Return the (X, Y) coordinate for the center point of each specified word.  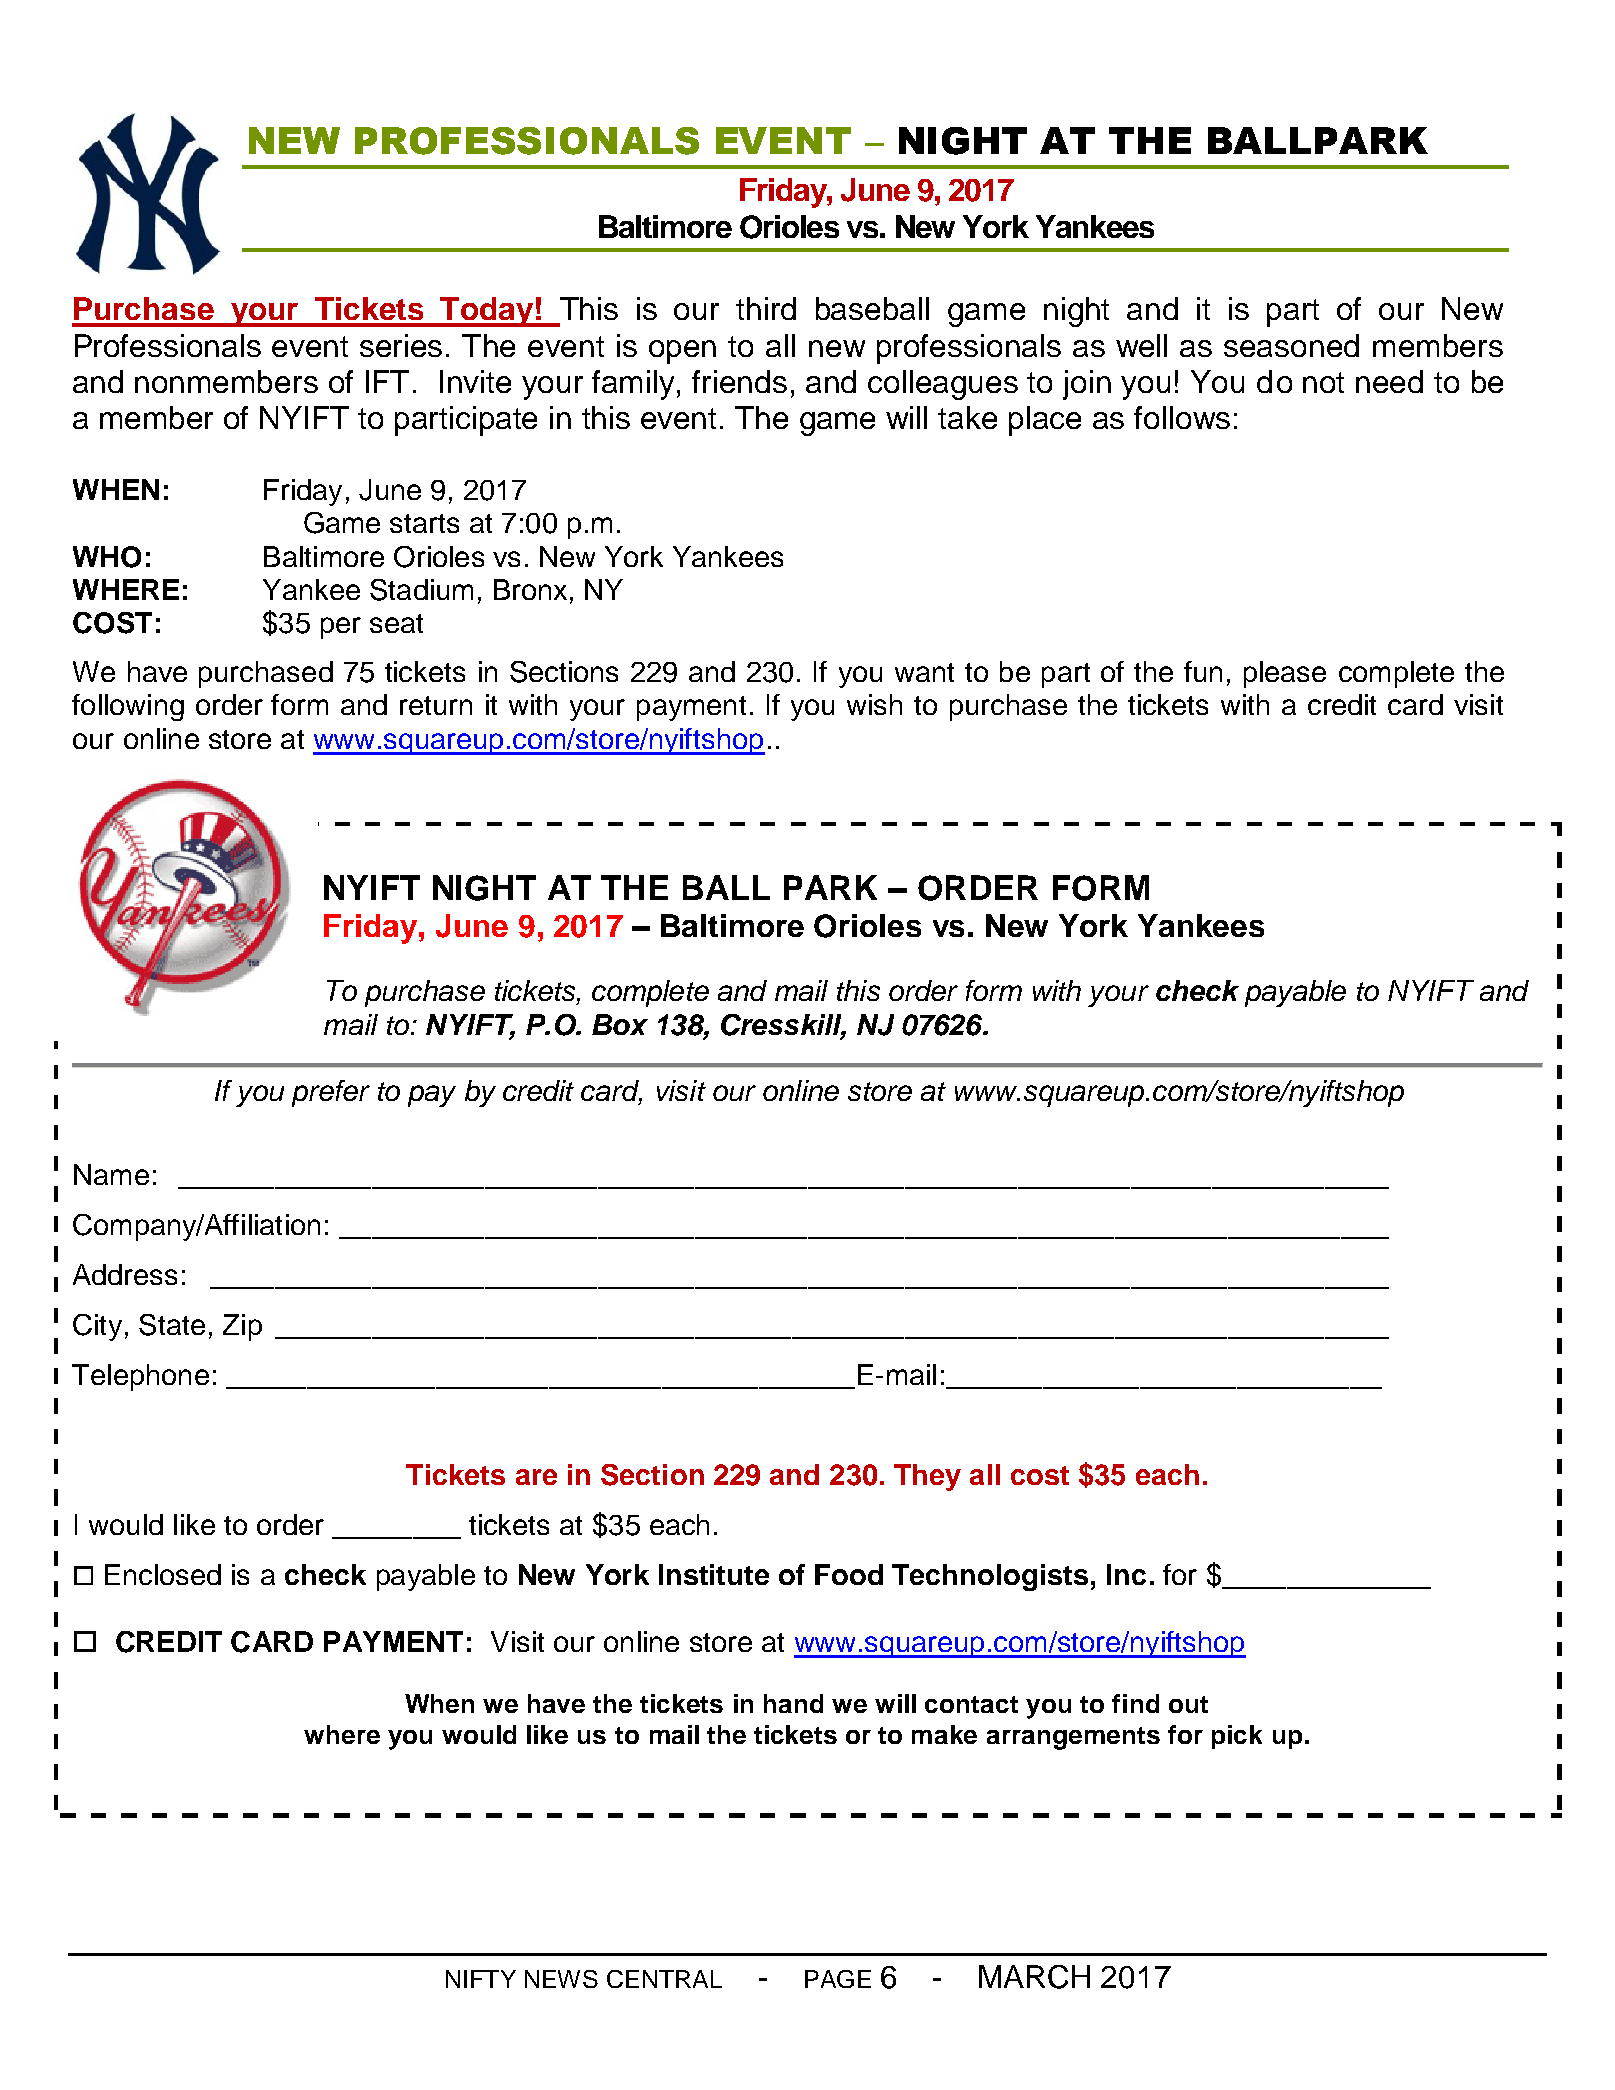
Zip (242, 1327)
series (401, 345)
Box (620, 1024)
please (1285, 674)
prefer (331, 1093)
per (341, 628)
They (927, 1477)
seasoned (1291, 345)
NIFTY (481, 1979)
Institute (714, 1574)
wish (874, 704)
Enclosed (163, 1574)
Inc (1126, 1574)
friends (739, 381)
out (1188, 1704)
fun (1203, 671)
